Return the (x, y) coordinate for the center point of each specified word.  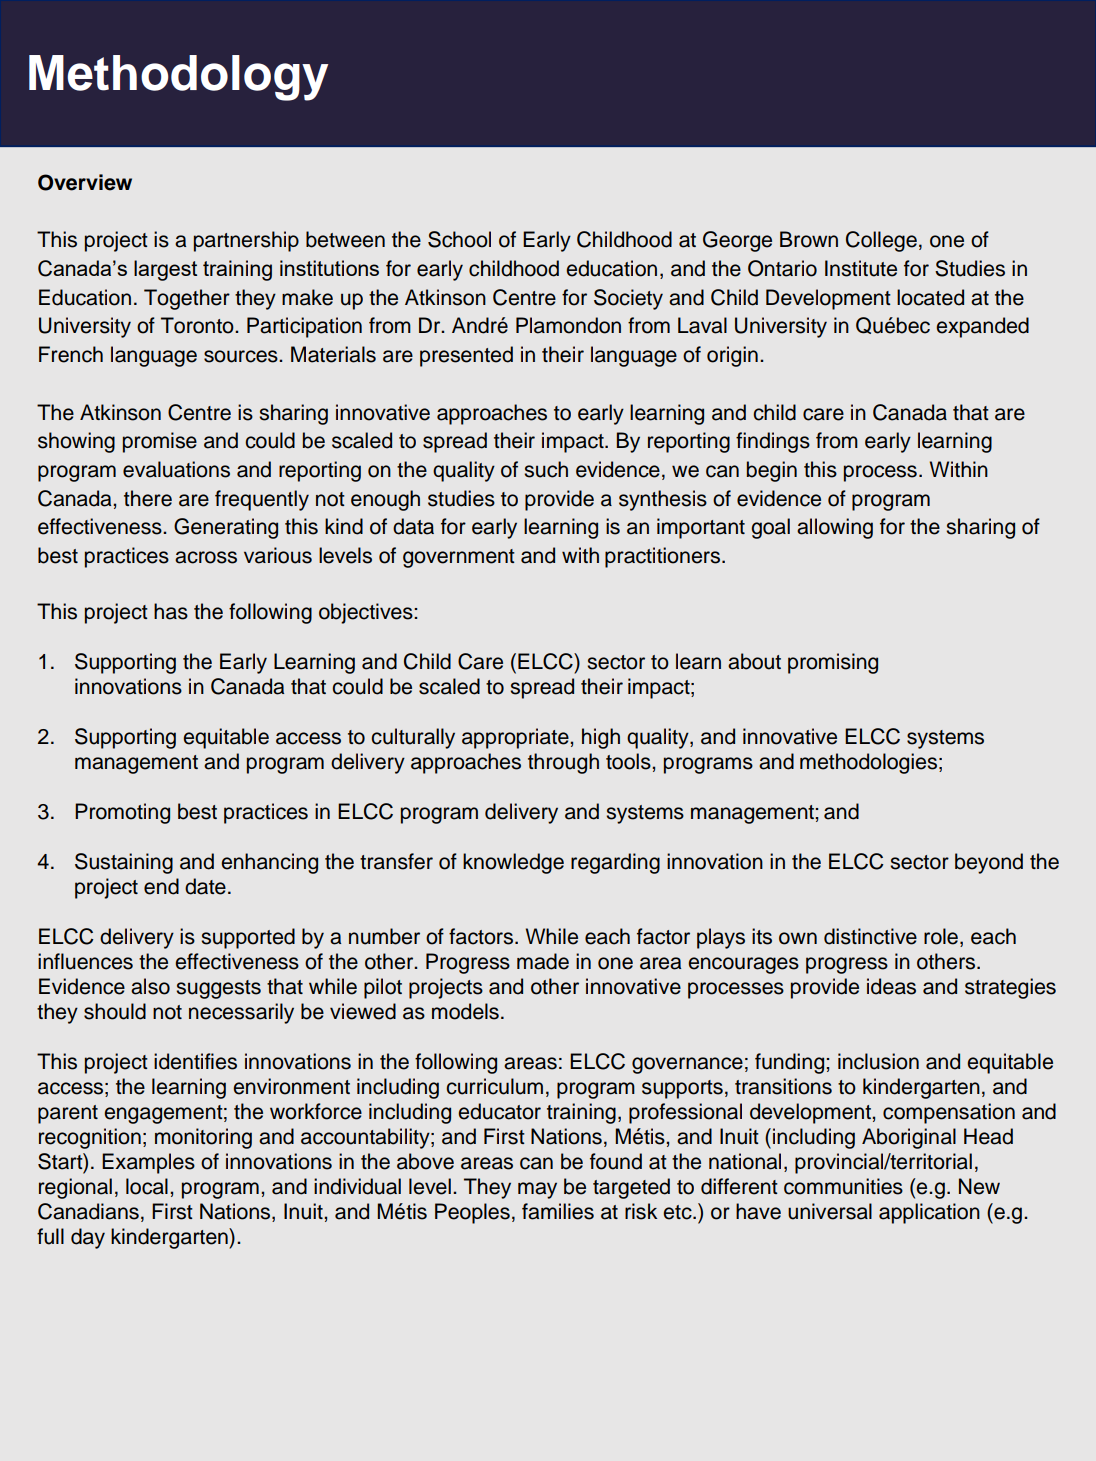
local (147, 1186)
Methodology (178, 78)
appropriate (516, 738)
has (171, 611)
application (929, 1213)
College (881, 241)
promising (833, 663)
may (537, 1190)
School (459, 239)
